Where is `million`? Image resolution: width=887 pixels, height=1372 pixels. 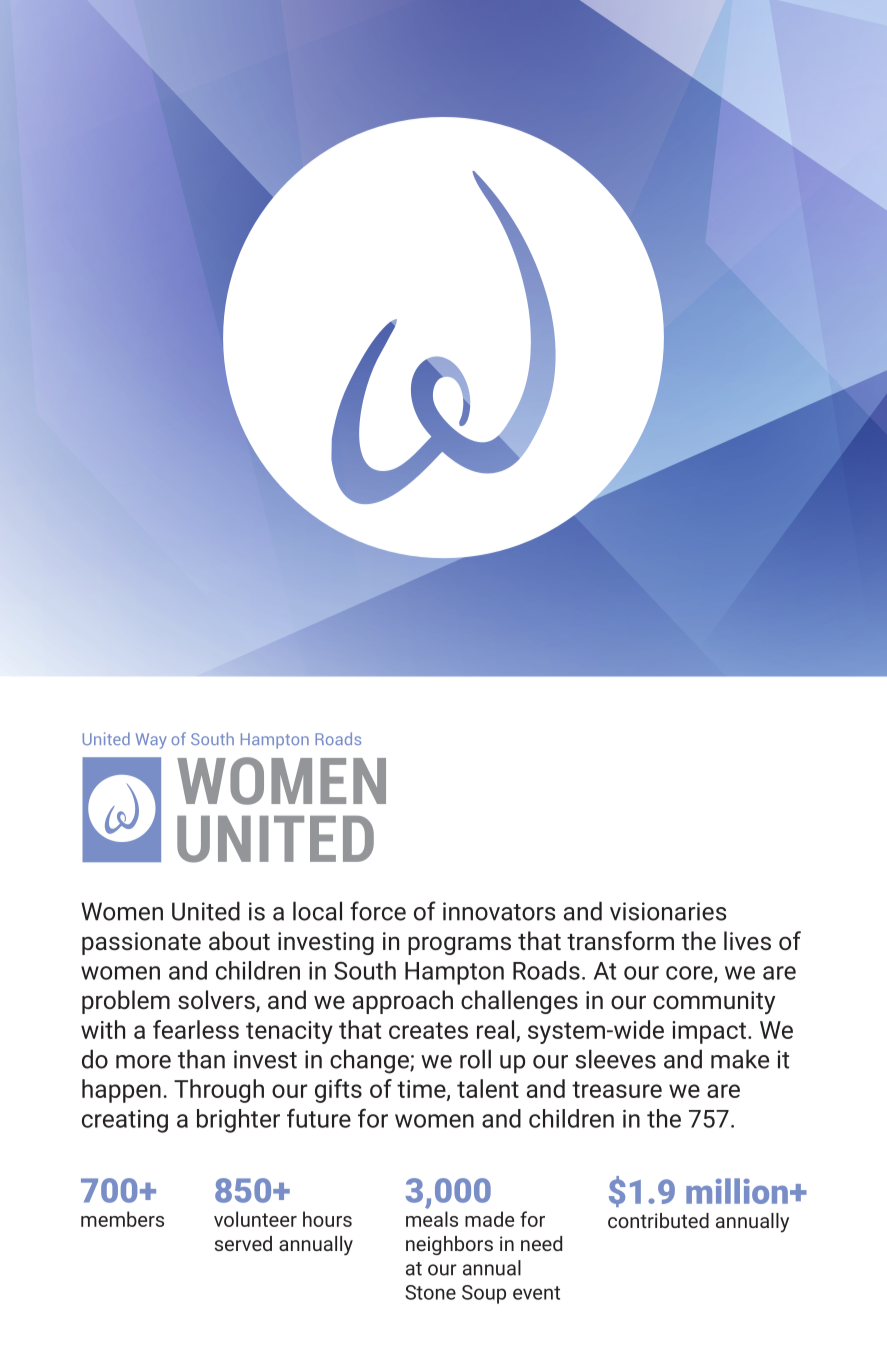 million is located at coordinates (737, 1191).
